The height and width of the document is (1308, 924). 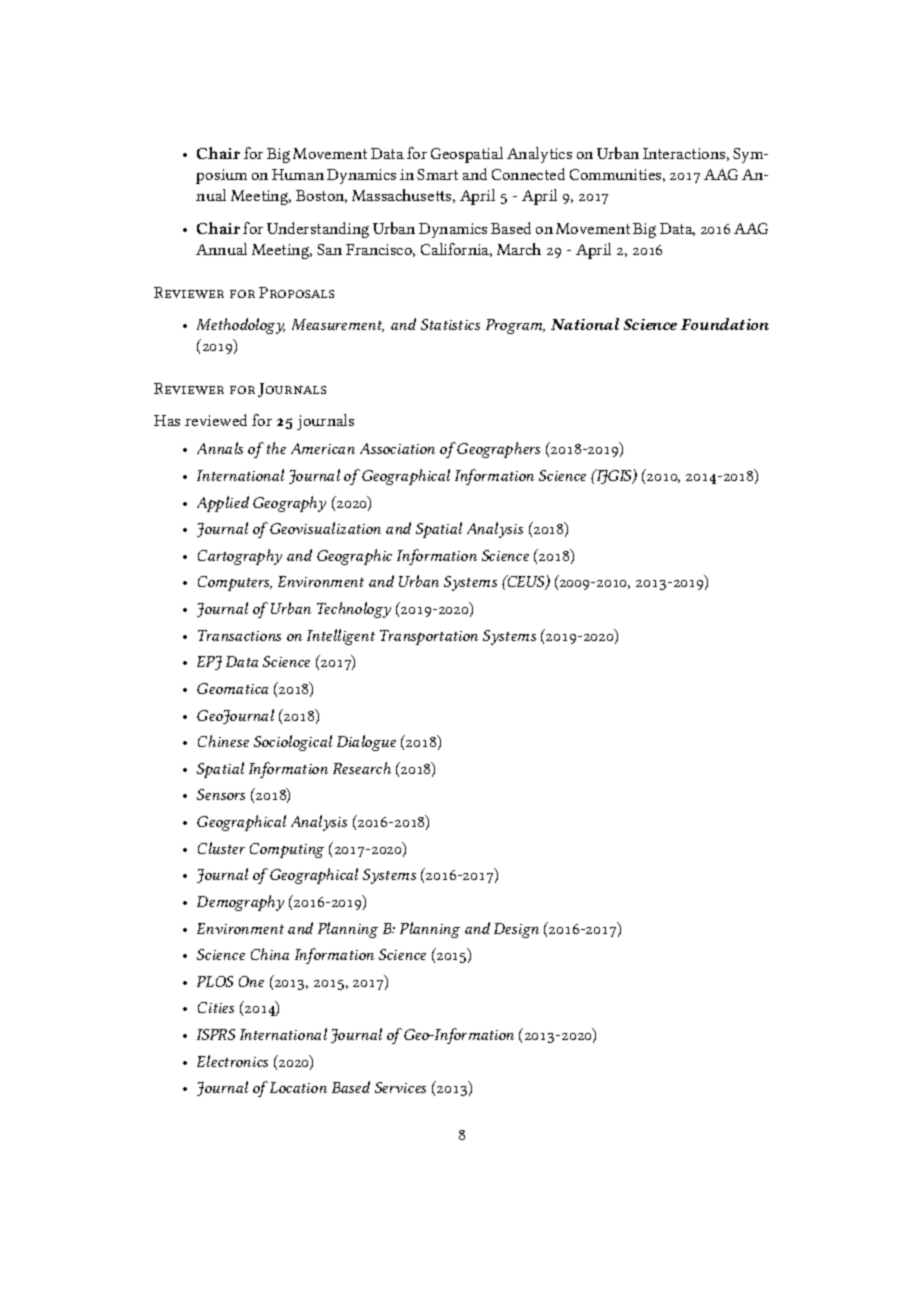 I want to click on Smart, so click(x=437, y=174).
